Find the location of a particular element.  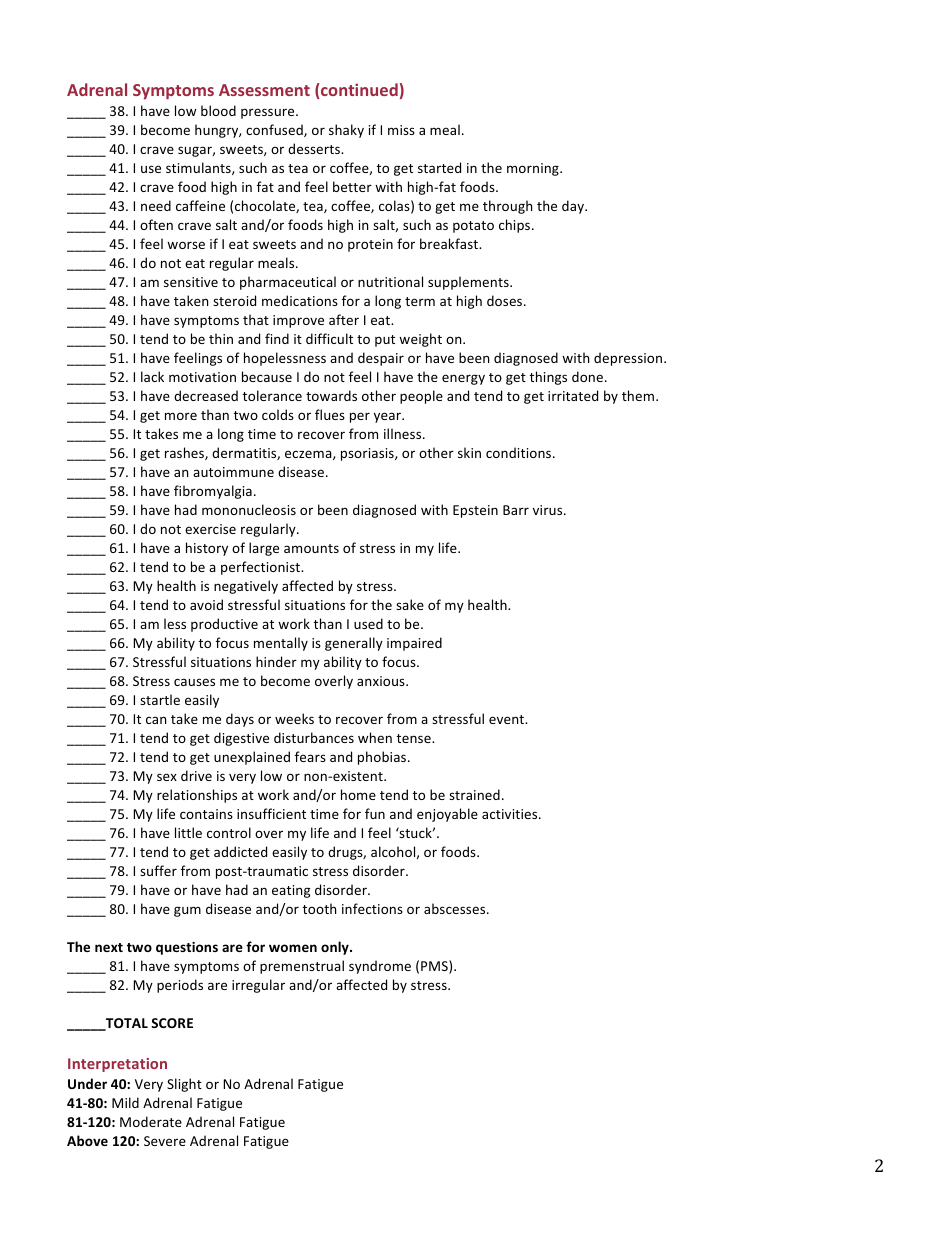

activities is located at coordinates (511, 814).
